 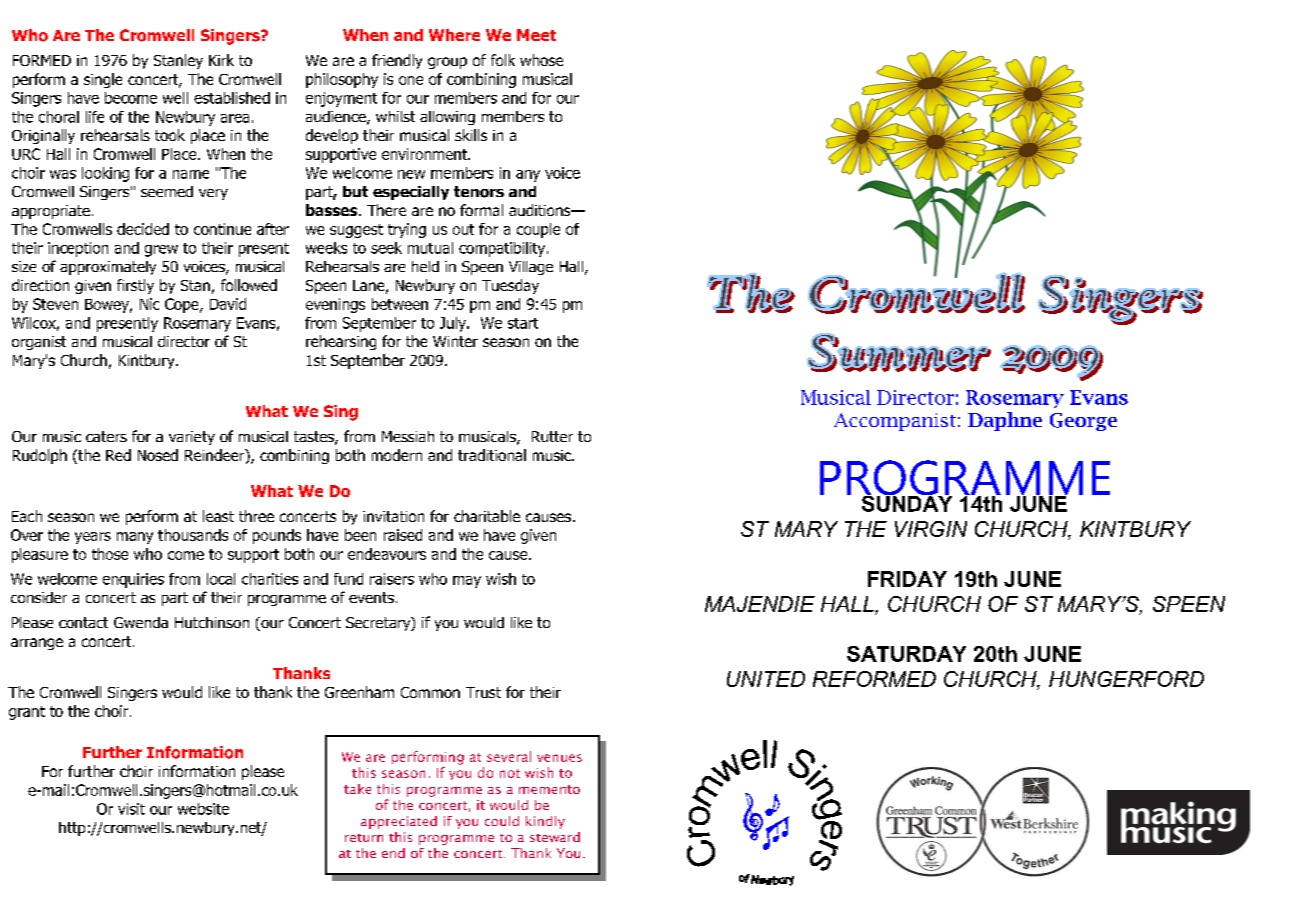 I want to click on those, so click(x=110, y=554).
